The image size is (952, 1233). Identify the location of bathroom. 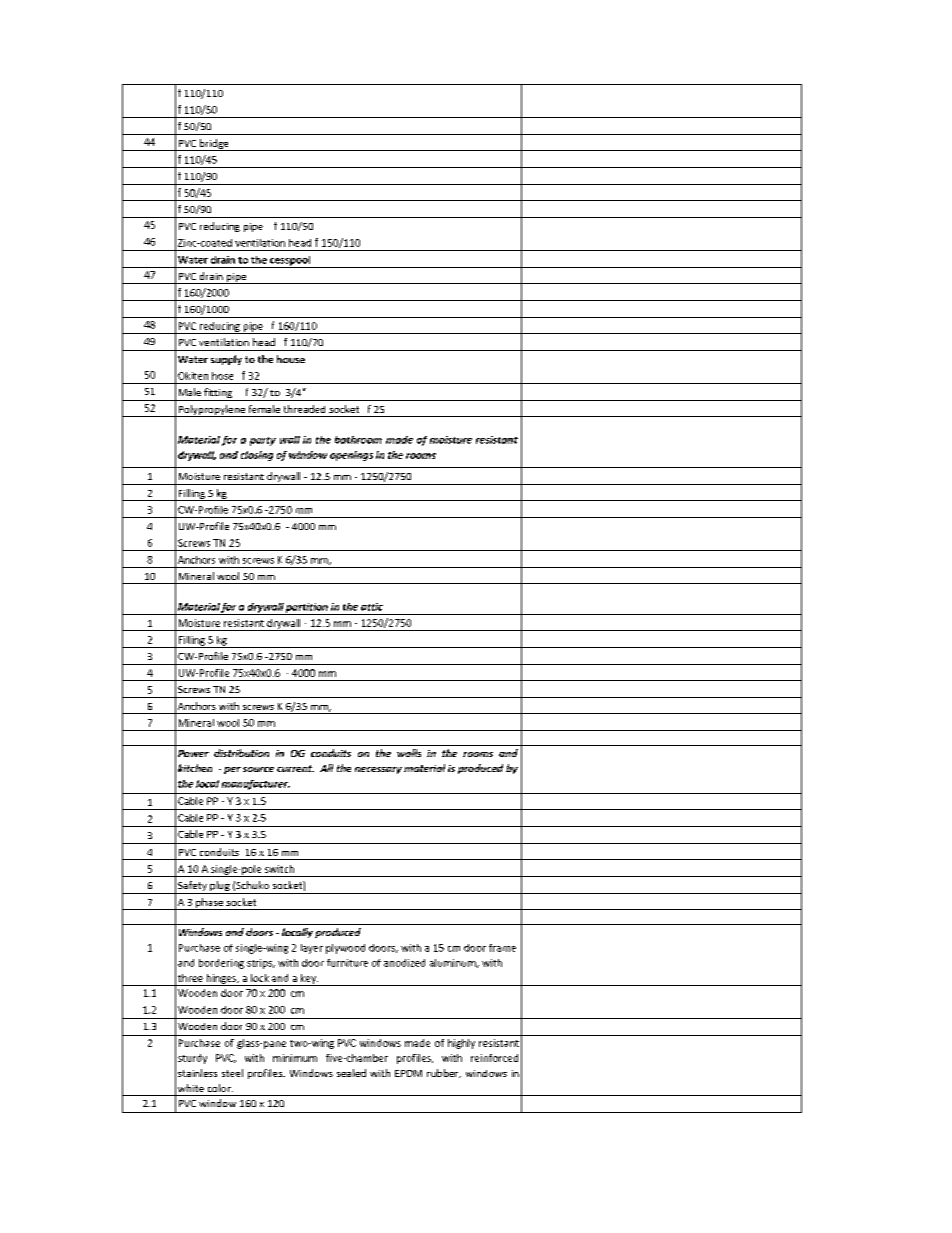
(358, 440).
